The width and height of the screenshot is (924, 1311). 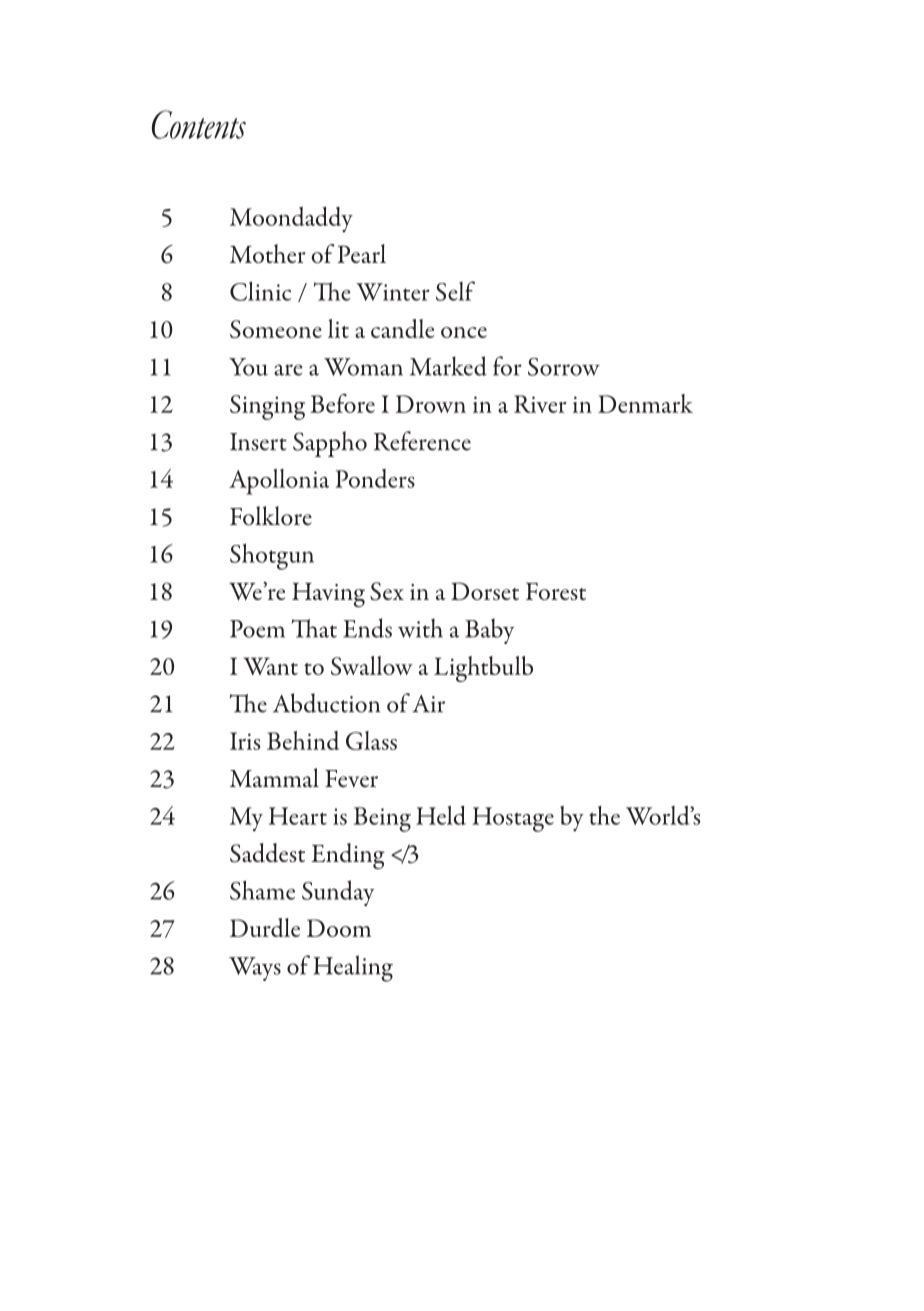 What do you see at coordinates (428, 704) in the screenshot?
I see `Air` at bounding box center [428, 704].
